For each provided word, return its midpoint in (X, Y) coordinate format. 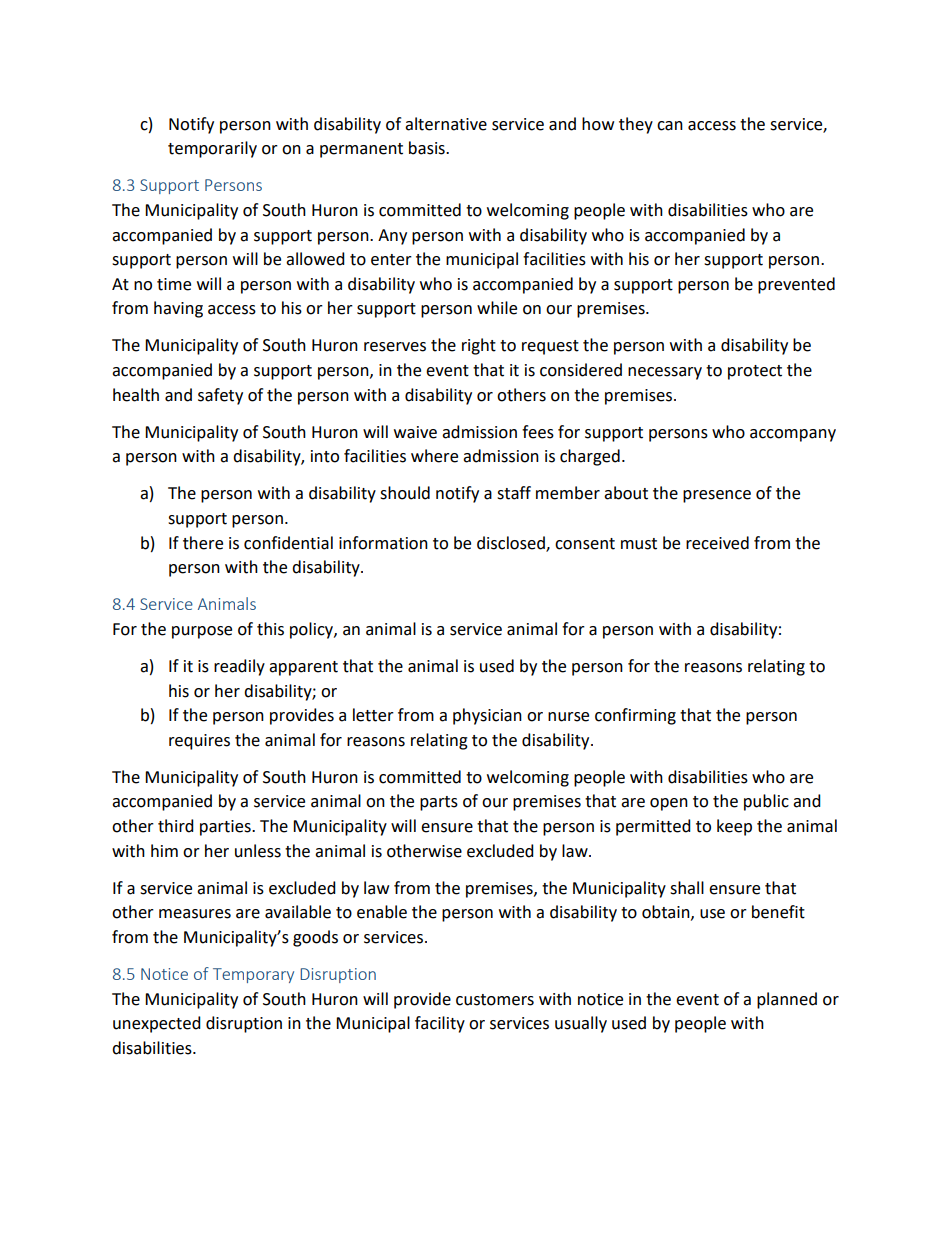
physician (487, 716)
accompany (793, 435)
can (670, 126)
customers (495, 1000)
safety (220, 396)
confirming (635, 716)
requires (199, 742)
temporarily (212, 149)
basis (428, 148)
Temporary (253, 975)
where (434, 456)
